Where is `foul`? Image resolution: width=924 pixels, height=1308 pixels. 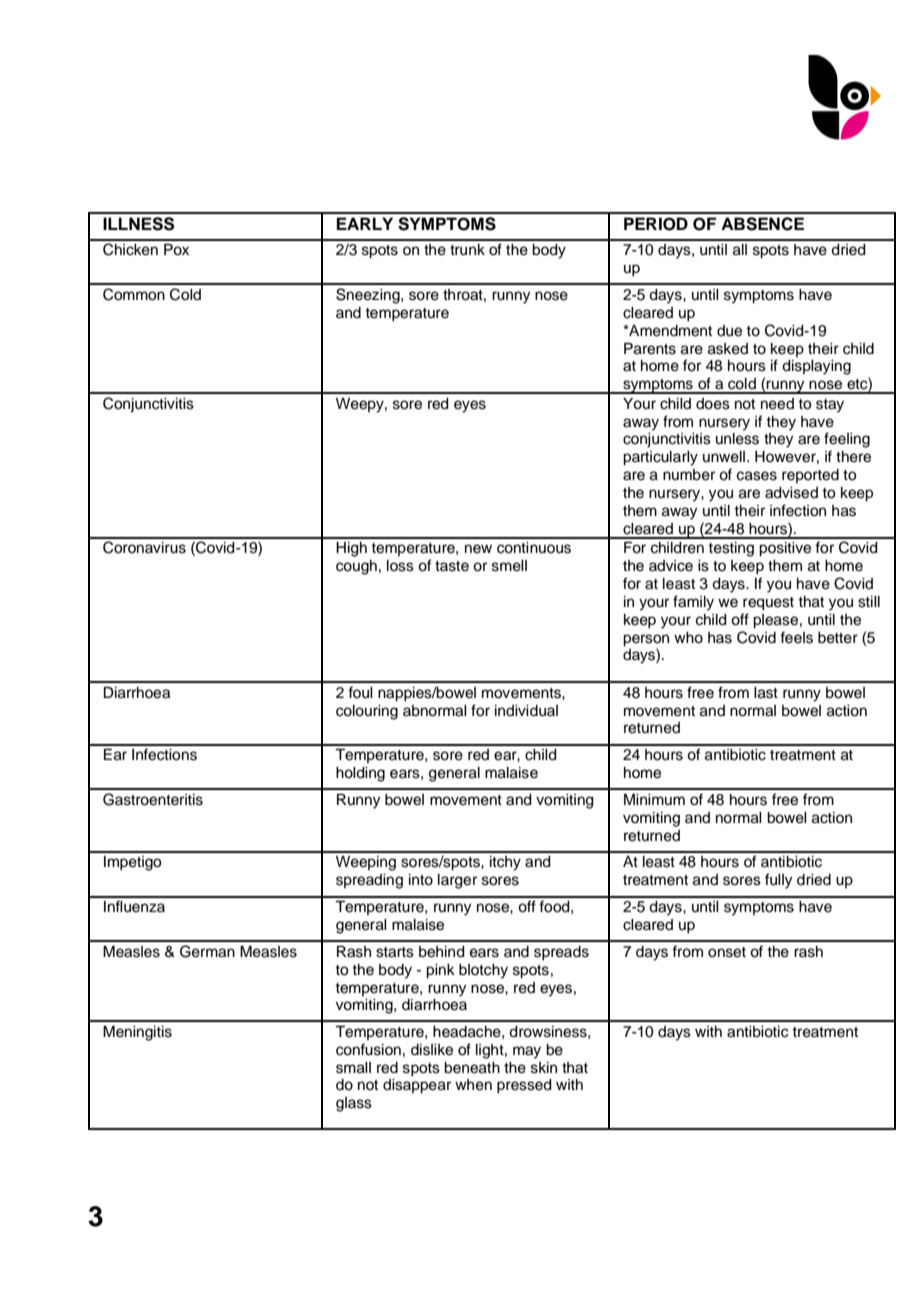 foul is located at coordinates (360, 692).
